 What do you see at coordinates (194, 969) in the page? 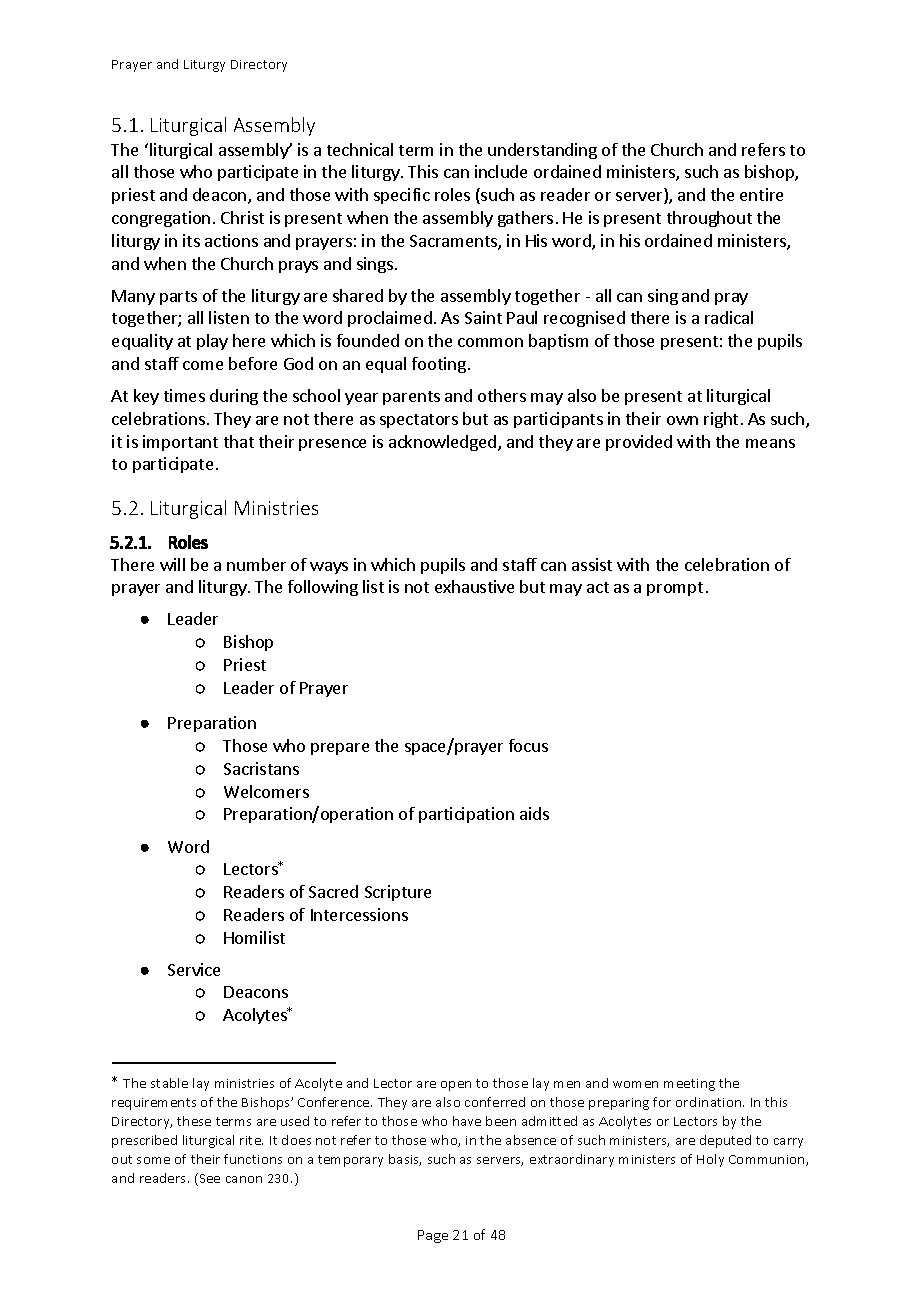
I see `Service` at bounding box center [194, 969].
